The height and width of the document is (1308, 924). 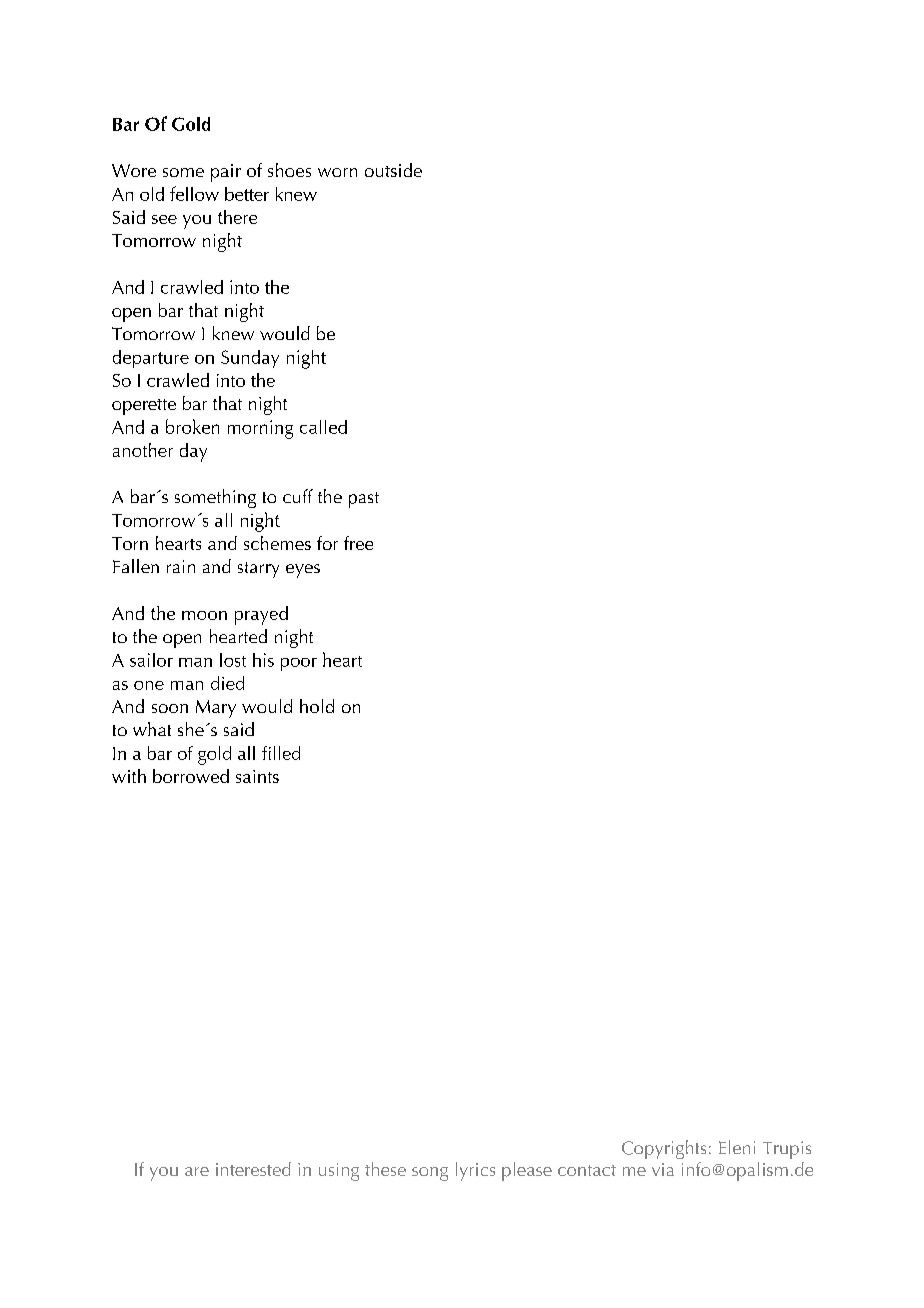 I want to click on worn, so click(x=337, y=172).
